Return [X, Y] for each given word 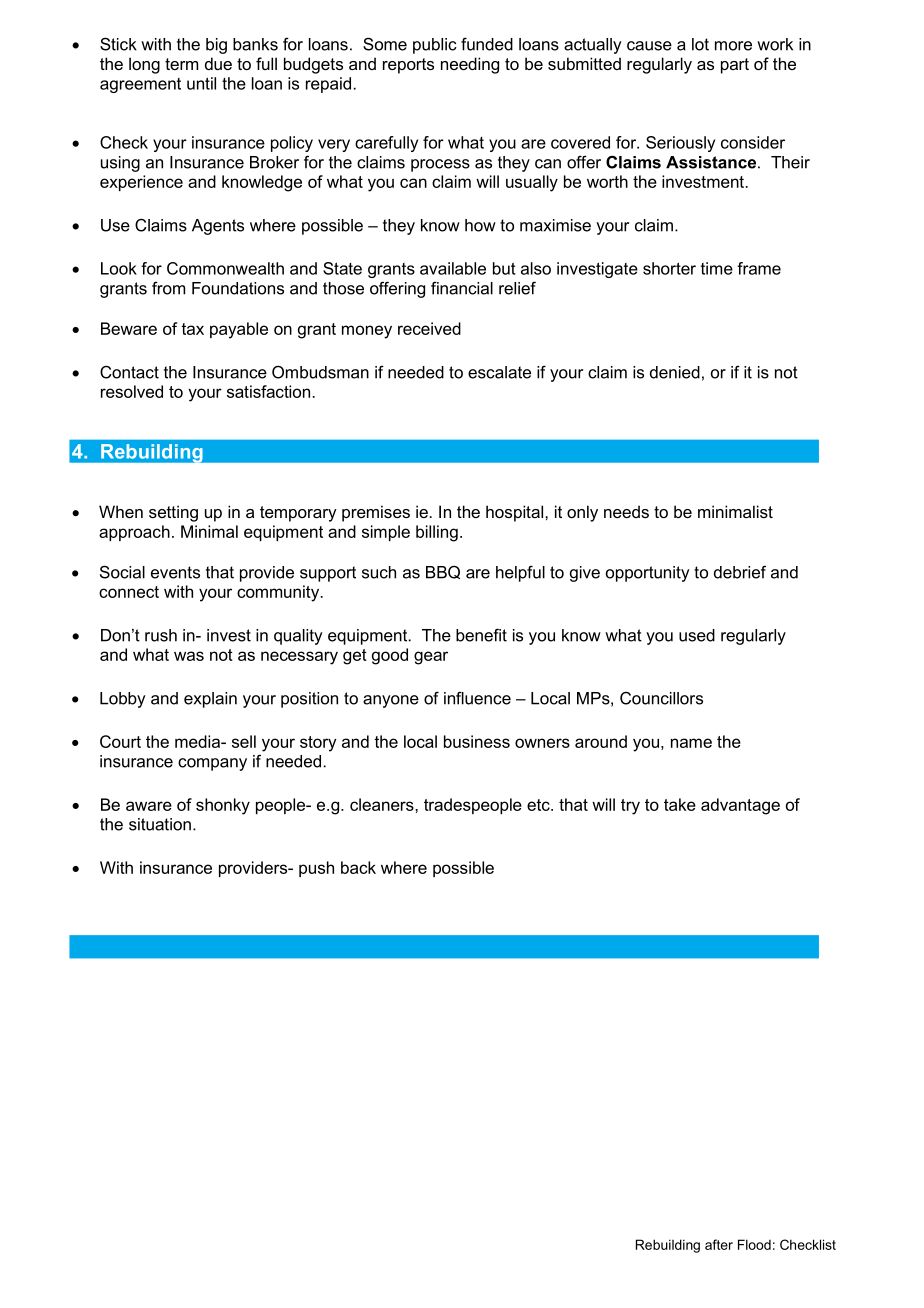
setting [173, 513]
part [735, 66]
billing [437, 533]
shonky [223, 806]
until [201, 83]
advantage [740, 806]
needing [470, 65]
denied [675, 372]
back [358, 867]
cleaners [383, 804]
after [719, 1244]
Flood [754, 1244]
